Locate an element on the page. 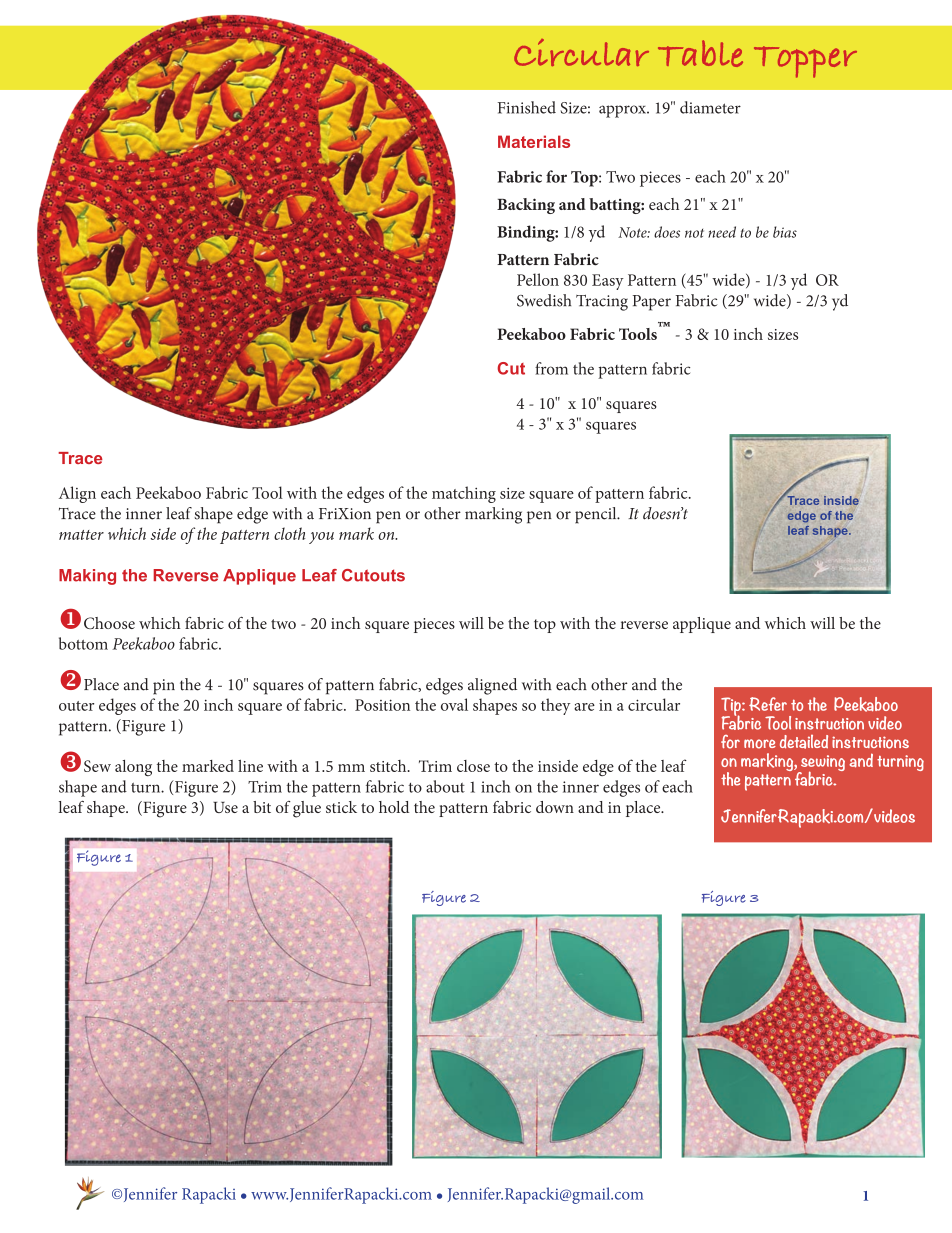 This document has height=1233, width=952. Paper is located at coordinates (652, 303).
